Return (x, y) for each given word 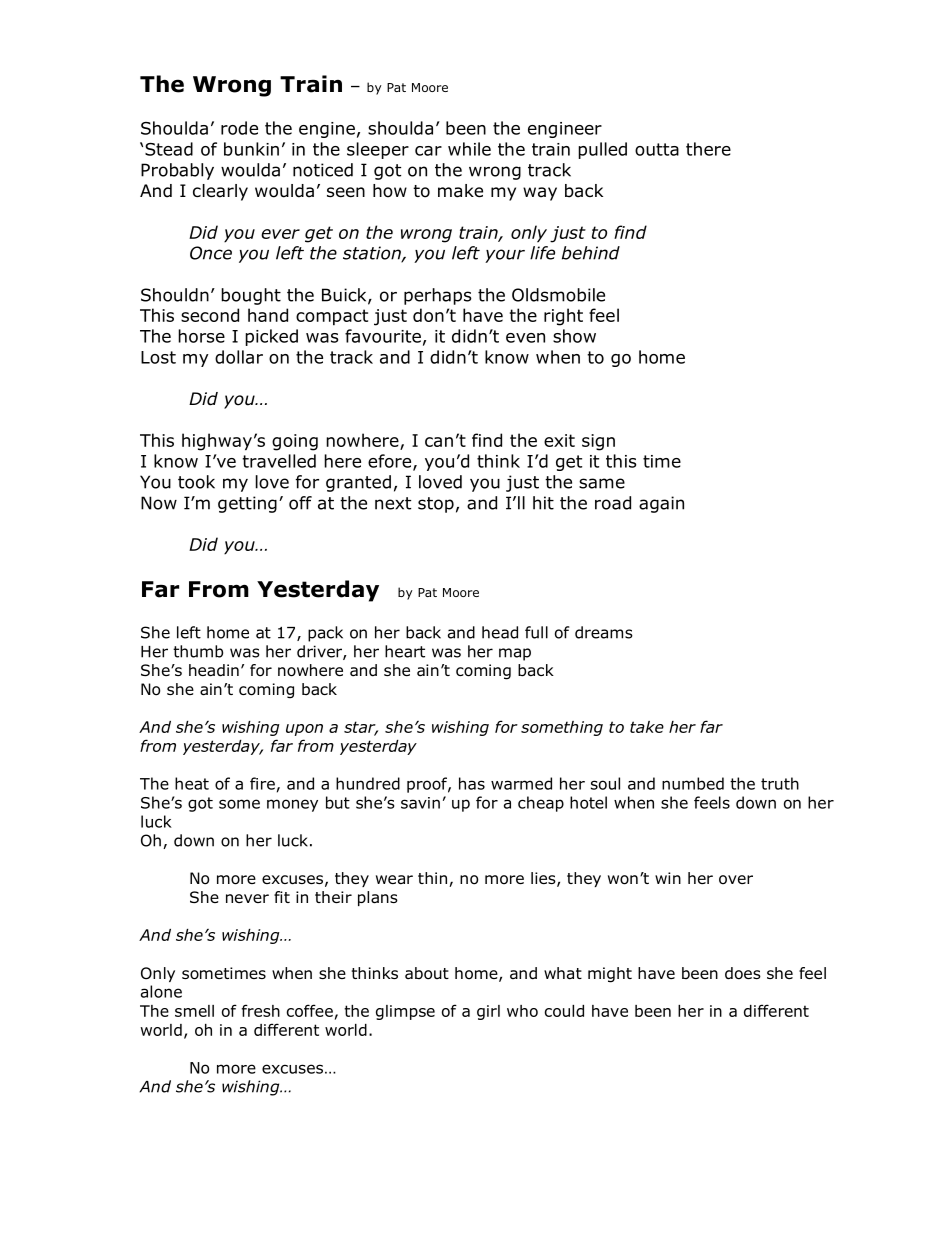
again (661, 504)
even (525, 338)
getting (247, 504)
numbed (693, 783)
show (574, 336)
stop (436, 505)
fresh (261, 1010)
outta (657, 149)
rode (239, 128)
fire (262, 783)
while (469, 149)
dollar (239, 357)
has (472, 783)
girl (488, 1012)
